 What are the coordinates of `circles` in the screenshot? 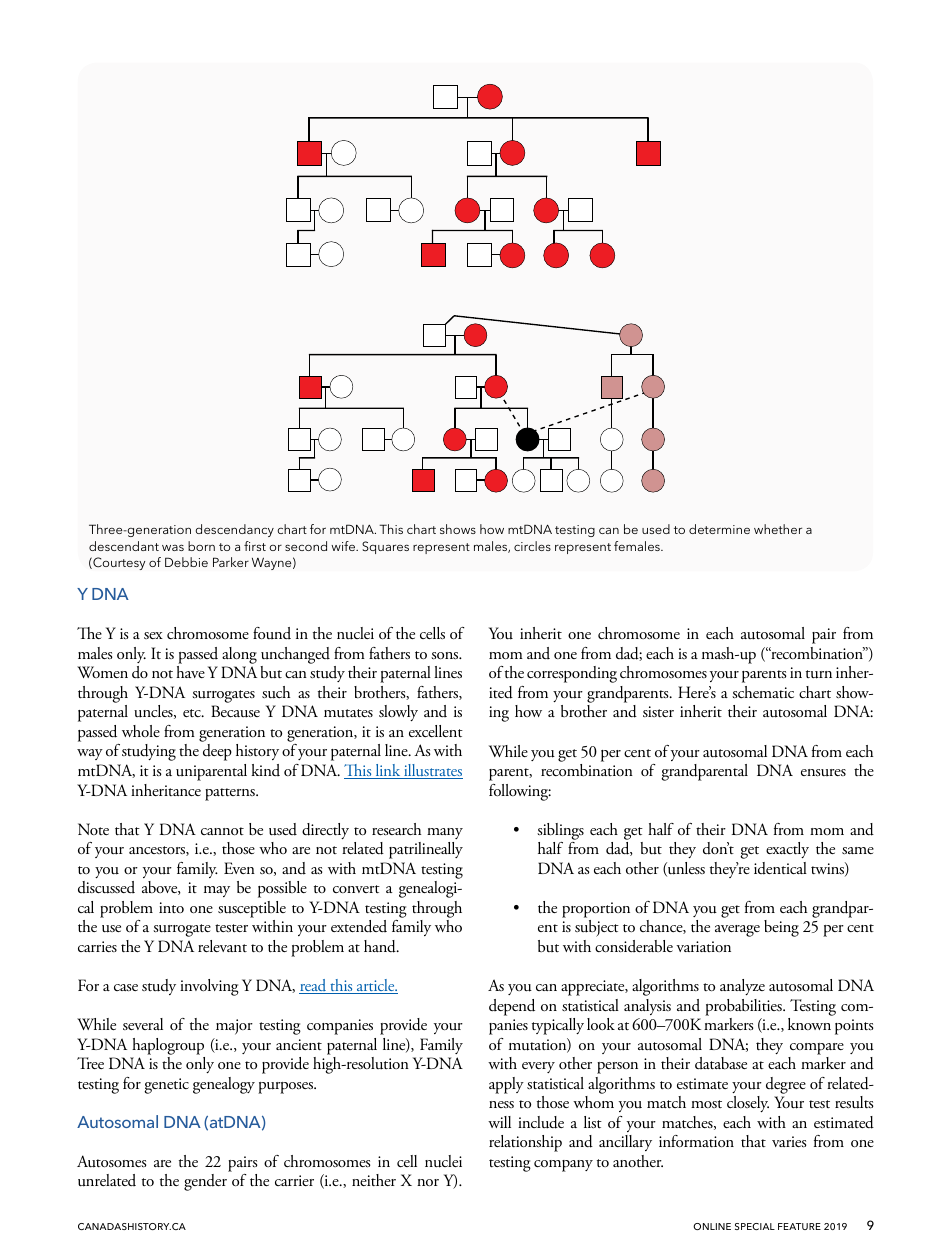 It's located at (532, 546).
